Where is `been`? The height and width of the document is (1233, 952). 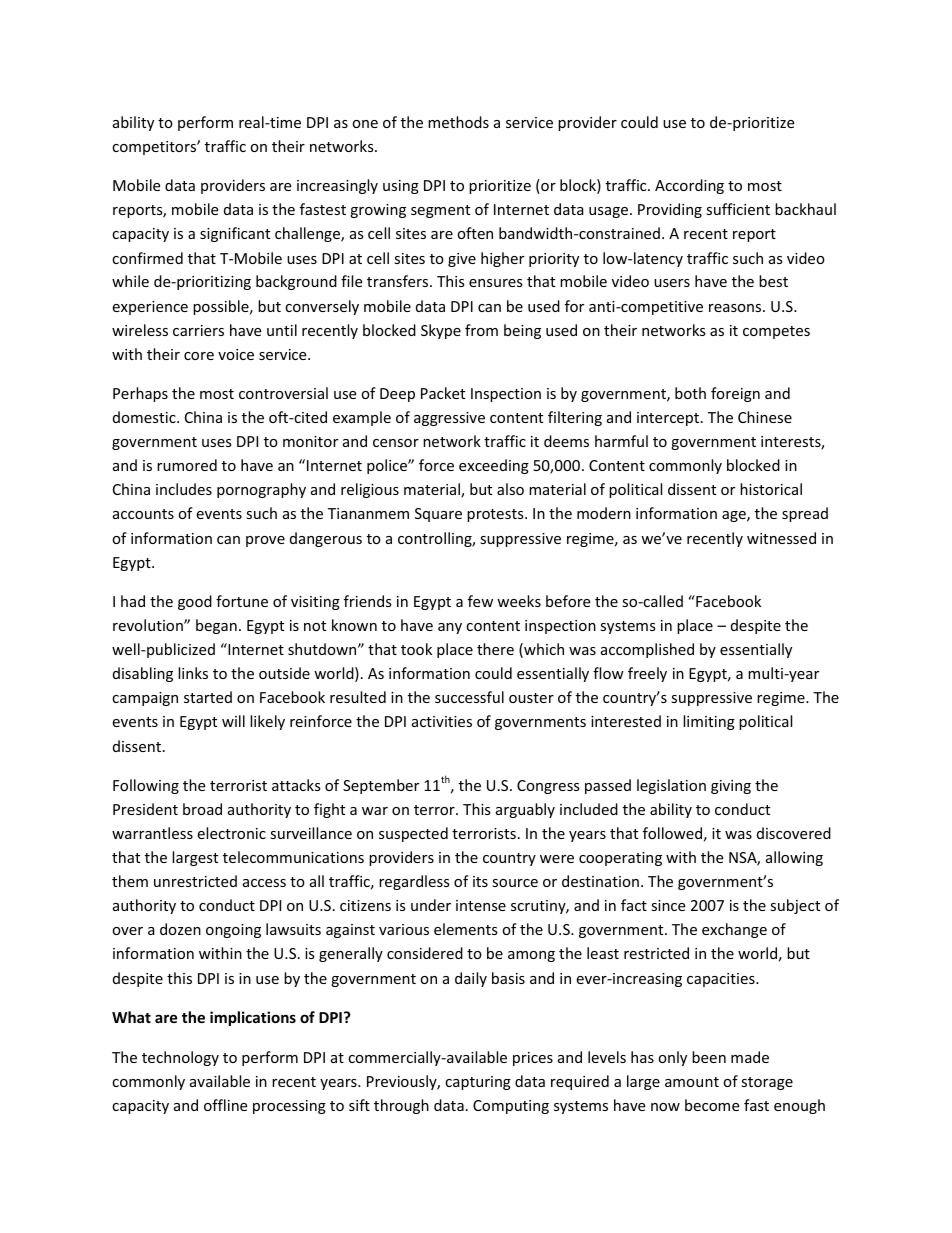
been is located at coordinates (709, 1057).
